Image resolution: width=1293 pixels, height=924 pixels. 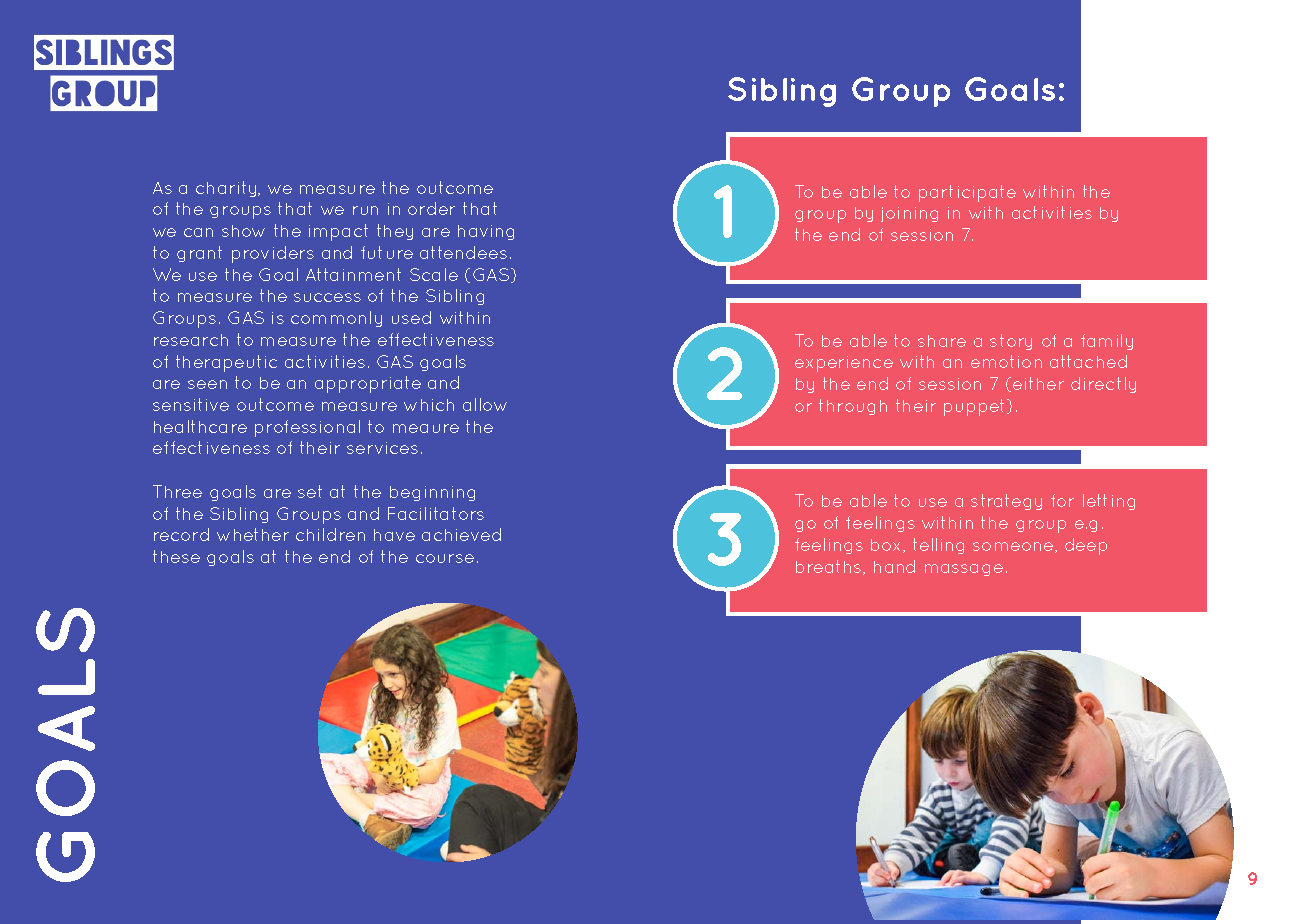 I want to click on order, so click(x=431, y=208).
